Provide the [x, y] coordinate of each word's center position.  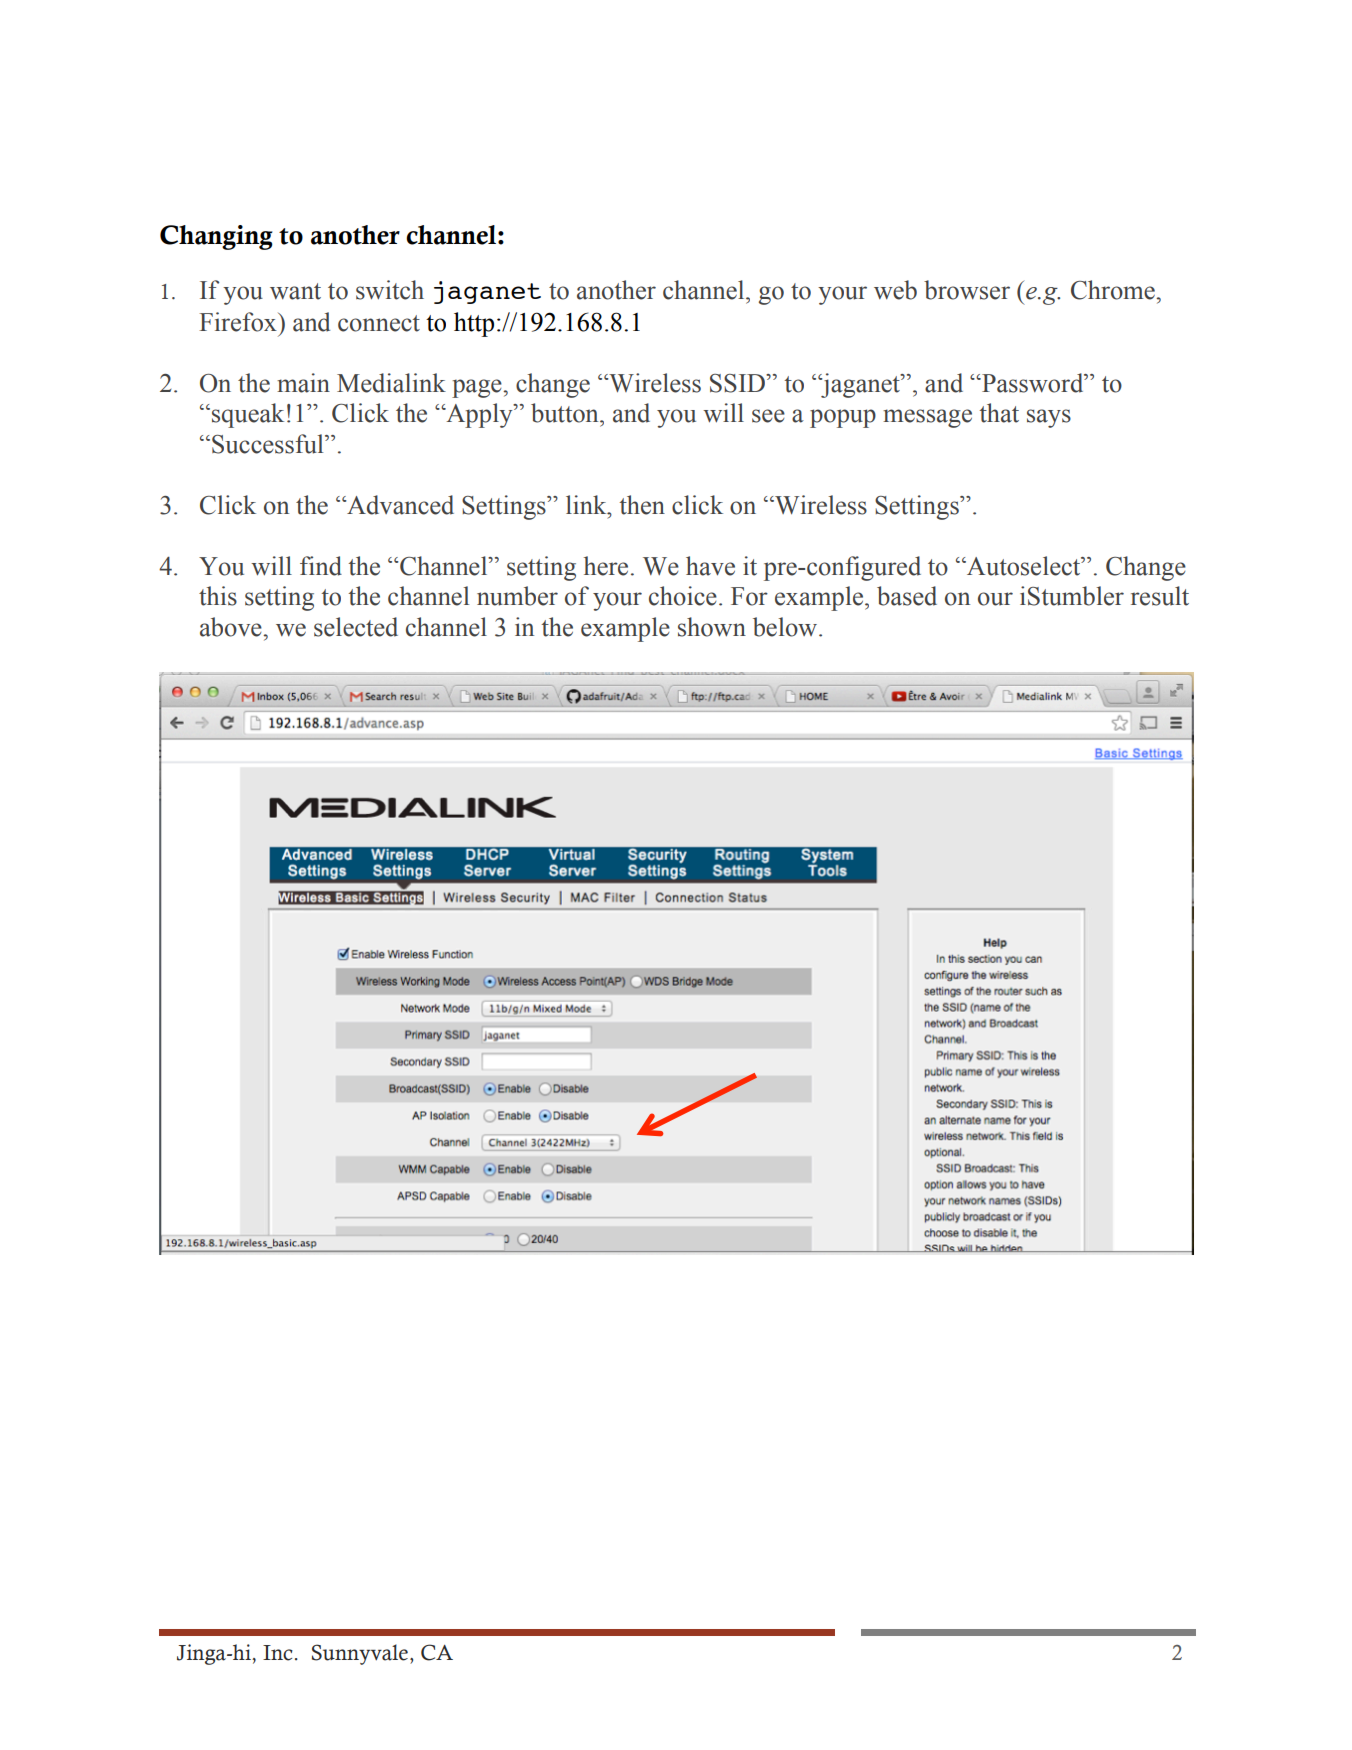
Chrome [1114, 290]
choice [683, 596]
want [295, 291]
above [232, 627]
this [218, 596]
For [749, 596]
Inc [278, 1653]
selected [356, 627]
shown [712, 627]
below [786, 627]
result [1160, 596]
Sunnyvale [360, 1654]
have [710, 566]
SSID [738, 383]
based [907, 596]
